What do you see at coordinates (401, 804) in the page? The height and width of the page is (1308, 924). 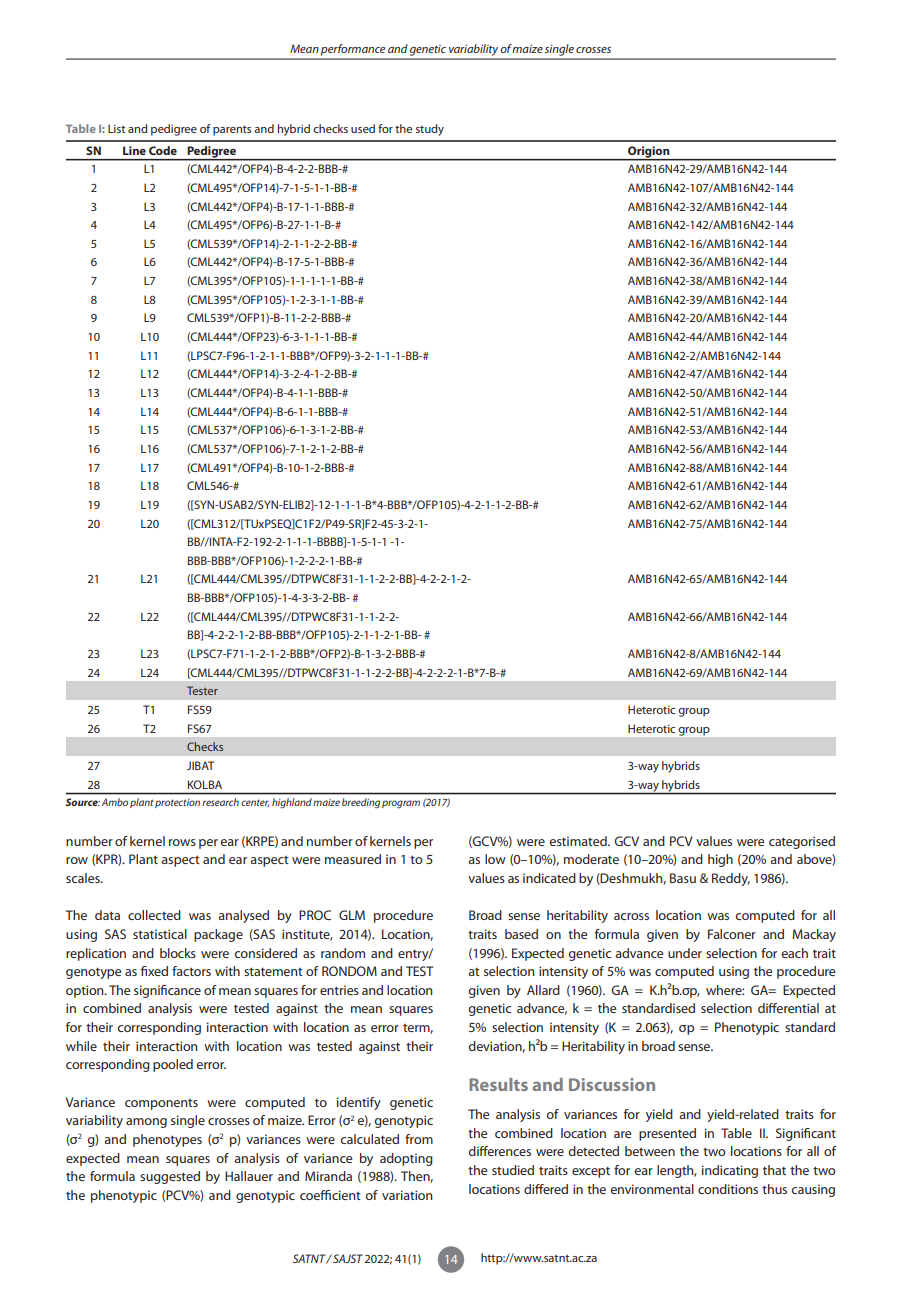 I see `program` at bounding box center [401, 804].
